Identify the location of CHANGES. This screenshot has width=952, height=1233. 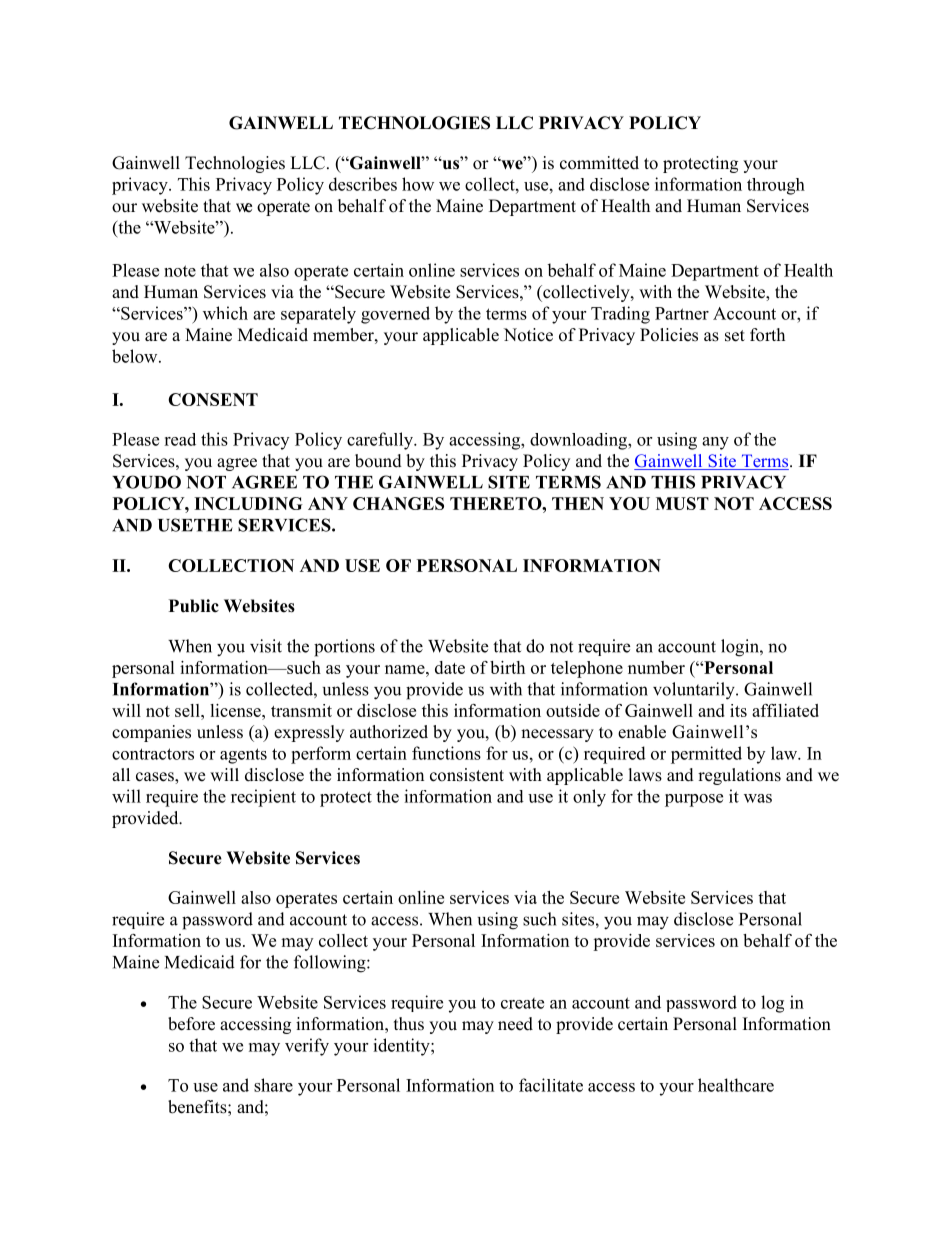
(398, 503).
